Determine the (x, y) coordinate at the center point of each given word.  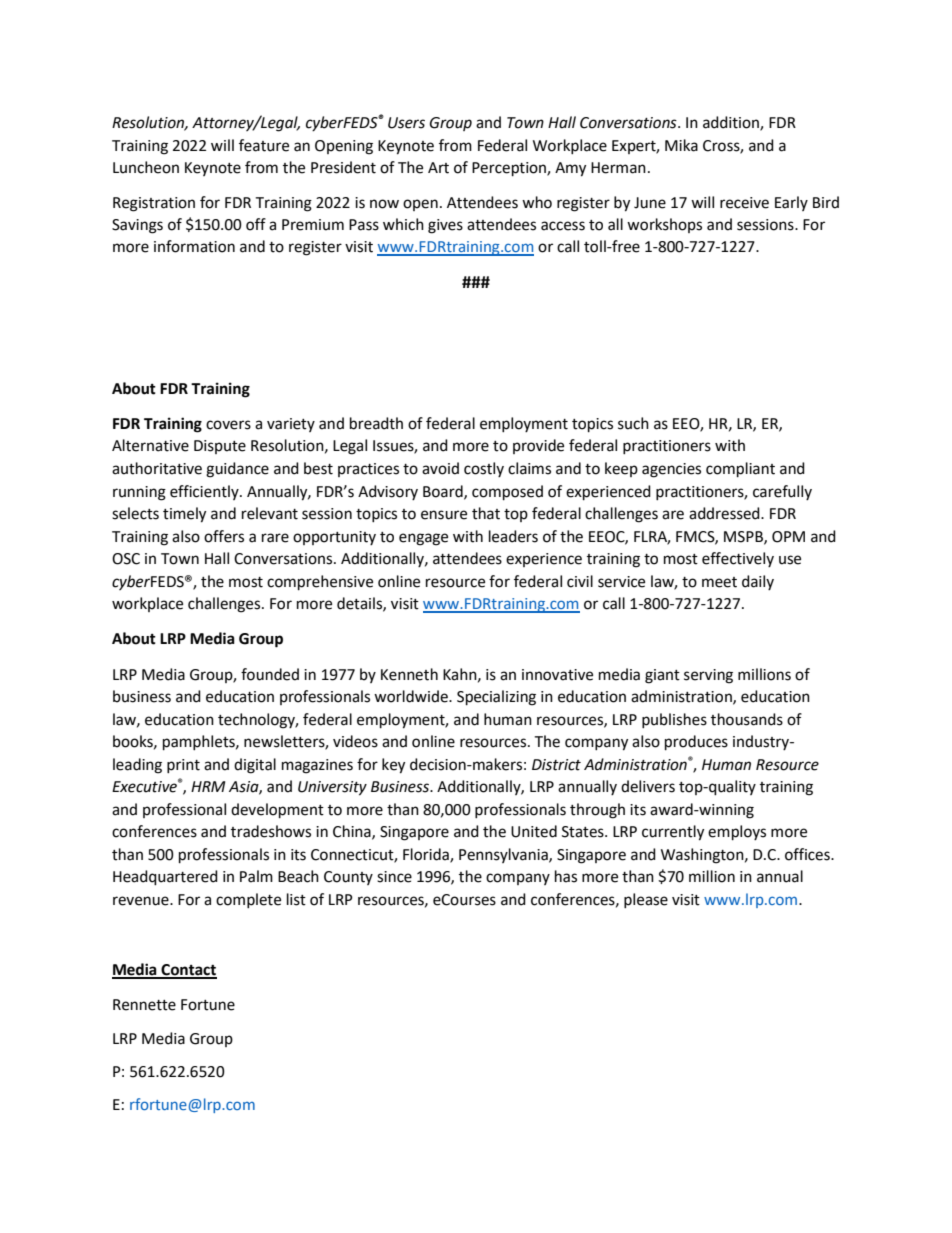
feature (264, 145)
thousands (747, 719)
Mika (681, 145)
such (633, 423)
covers (228, 425)
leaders (513, 536)
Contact (188, 971)
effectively (738, 559)
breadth (376, 423)
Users (406, 123)
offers (224, 536)
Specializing (496, 698)
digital (255, 766)
